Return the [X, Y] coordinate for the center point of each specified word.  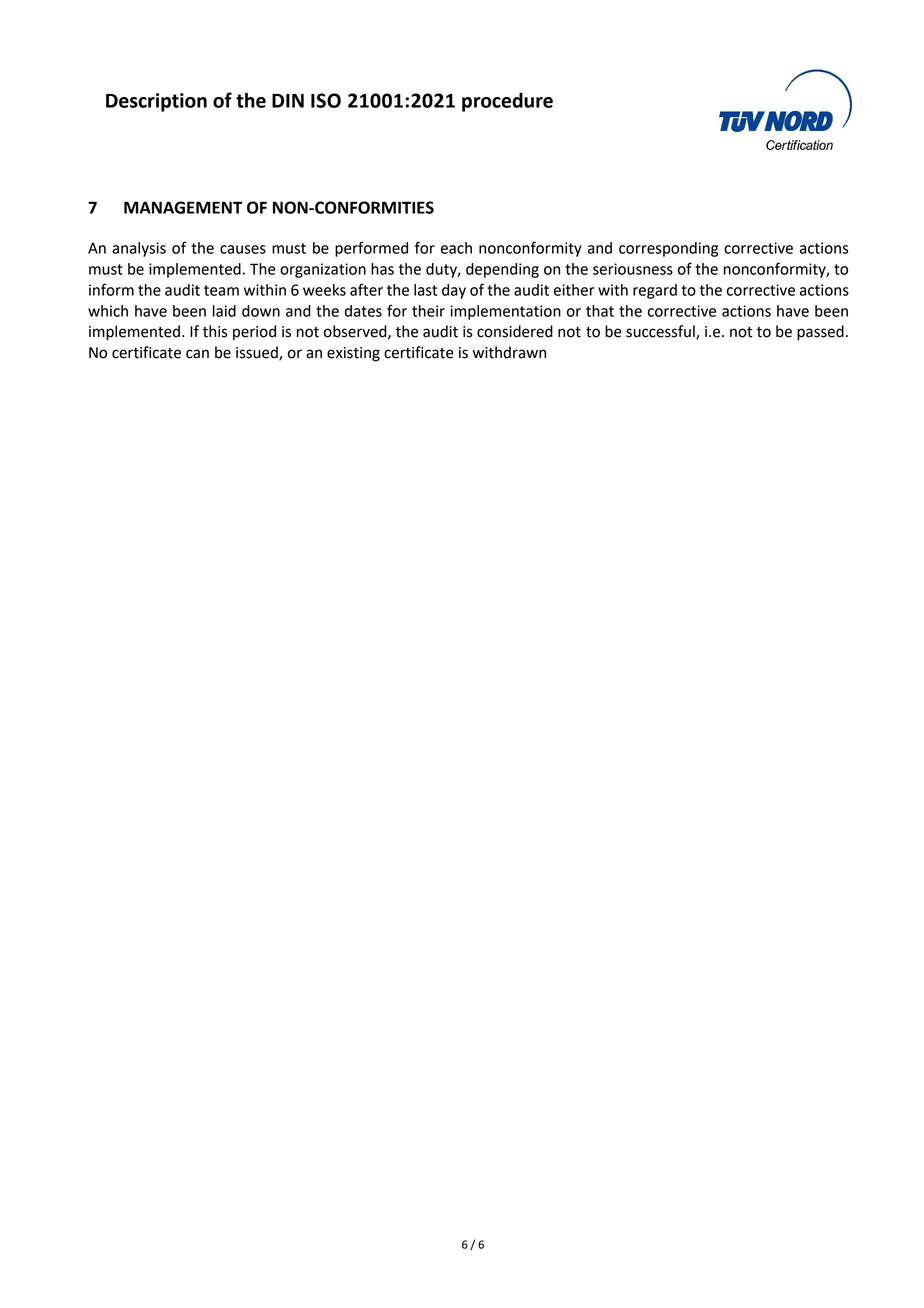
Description [156, 102]
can [197, 354]
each [456, 248]
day [454, 291]
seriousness [633, 269]
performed [371, 249]
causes [243, 249]
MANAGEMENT [183, 207]
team [221, 290]
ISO [326, 100]
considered [515, 331]
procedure [507, 102]
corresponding [668, 249]
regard [655, 291]
